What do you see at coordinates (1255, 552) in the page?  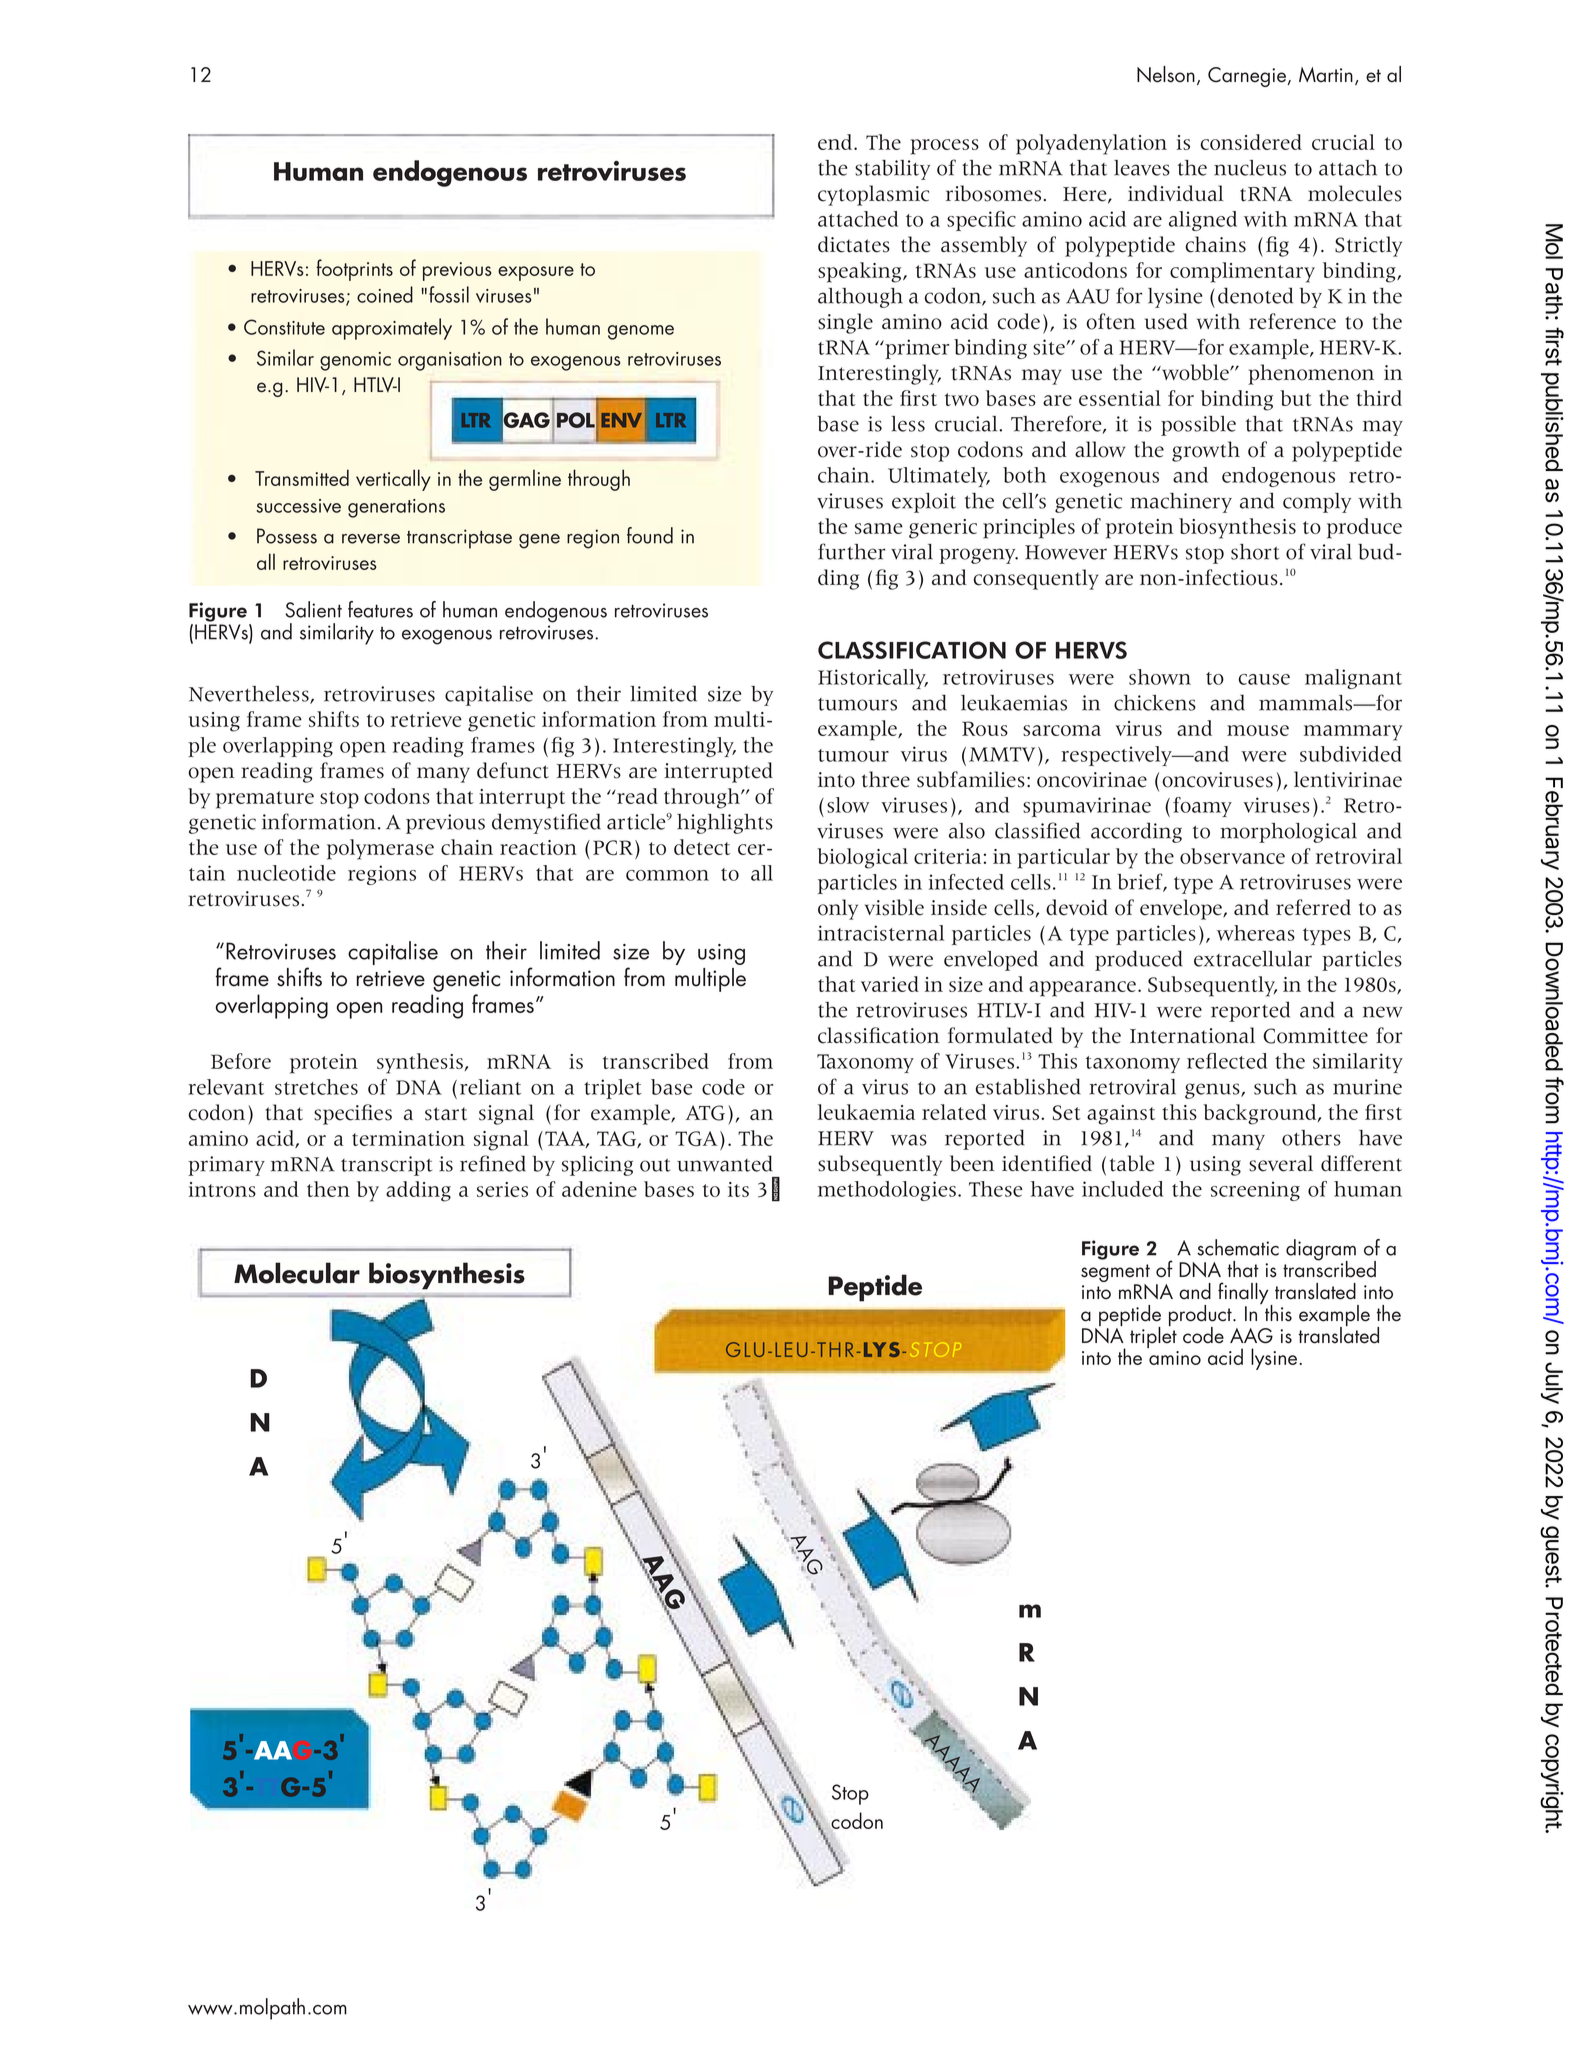 I see `short` at bounding box center [1255, 552].
